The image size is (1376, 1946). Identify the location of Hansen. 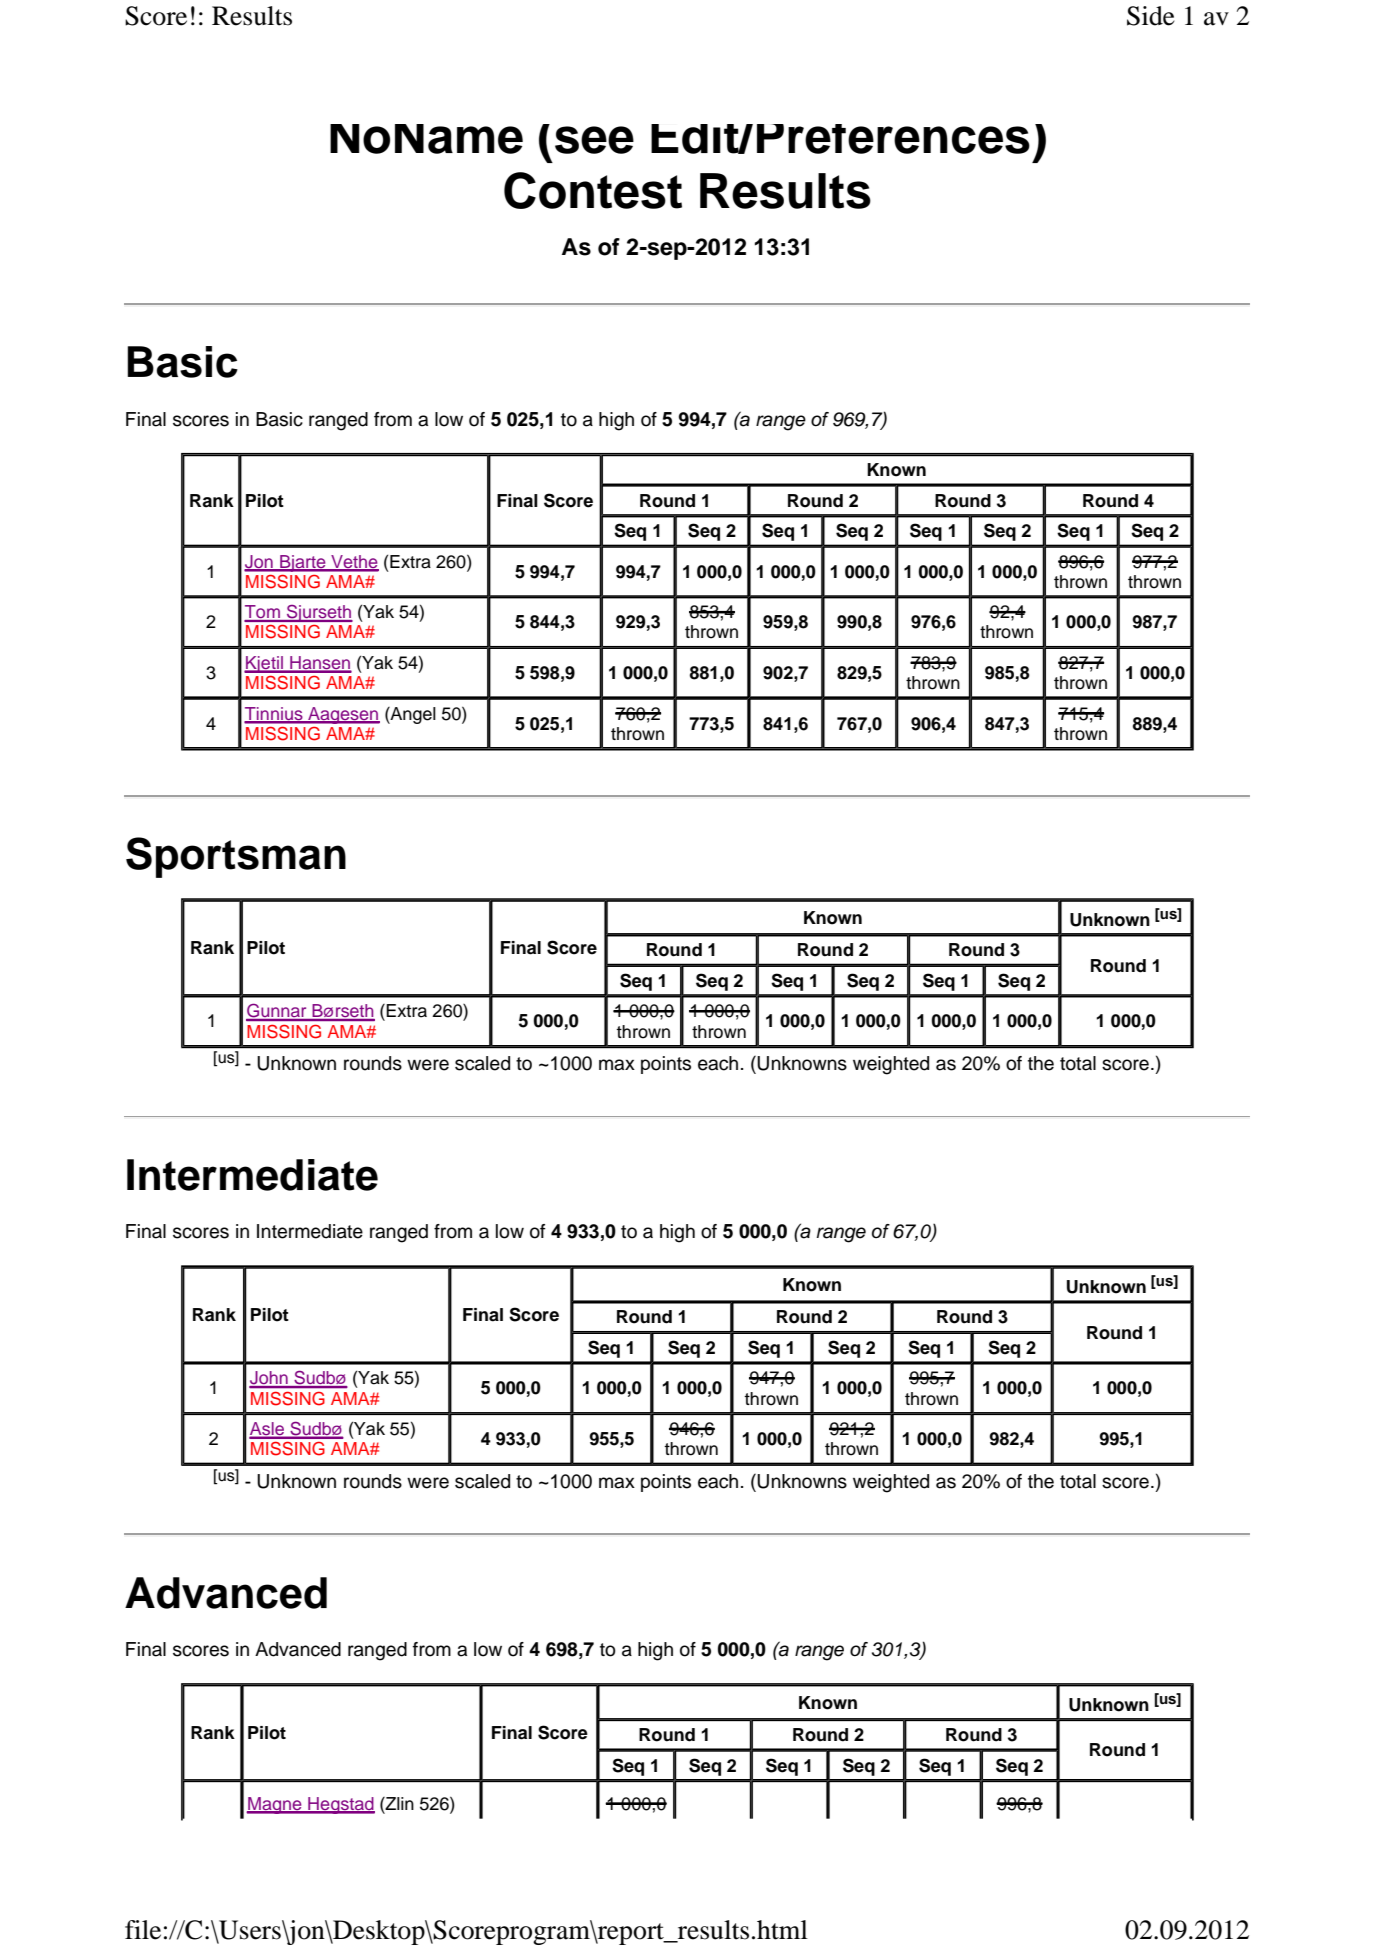
(320, 664).
